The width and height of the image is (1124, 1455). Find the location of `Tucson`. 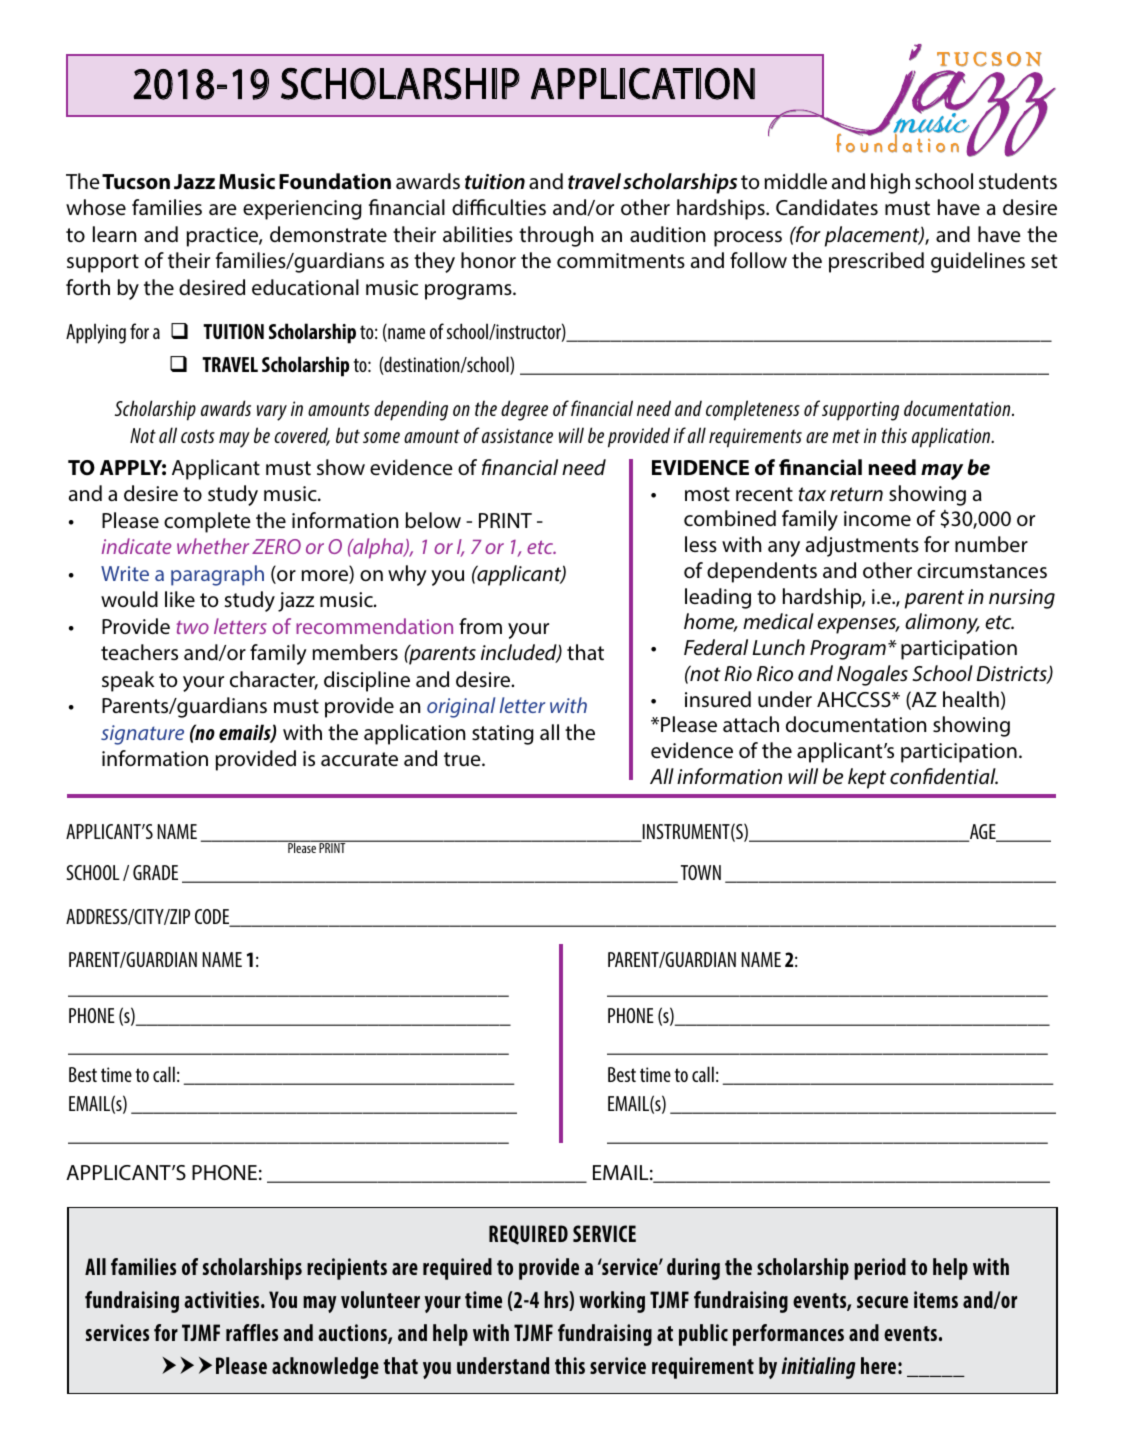

Tucson is located at coordinates (136, 181).
